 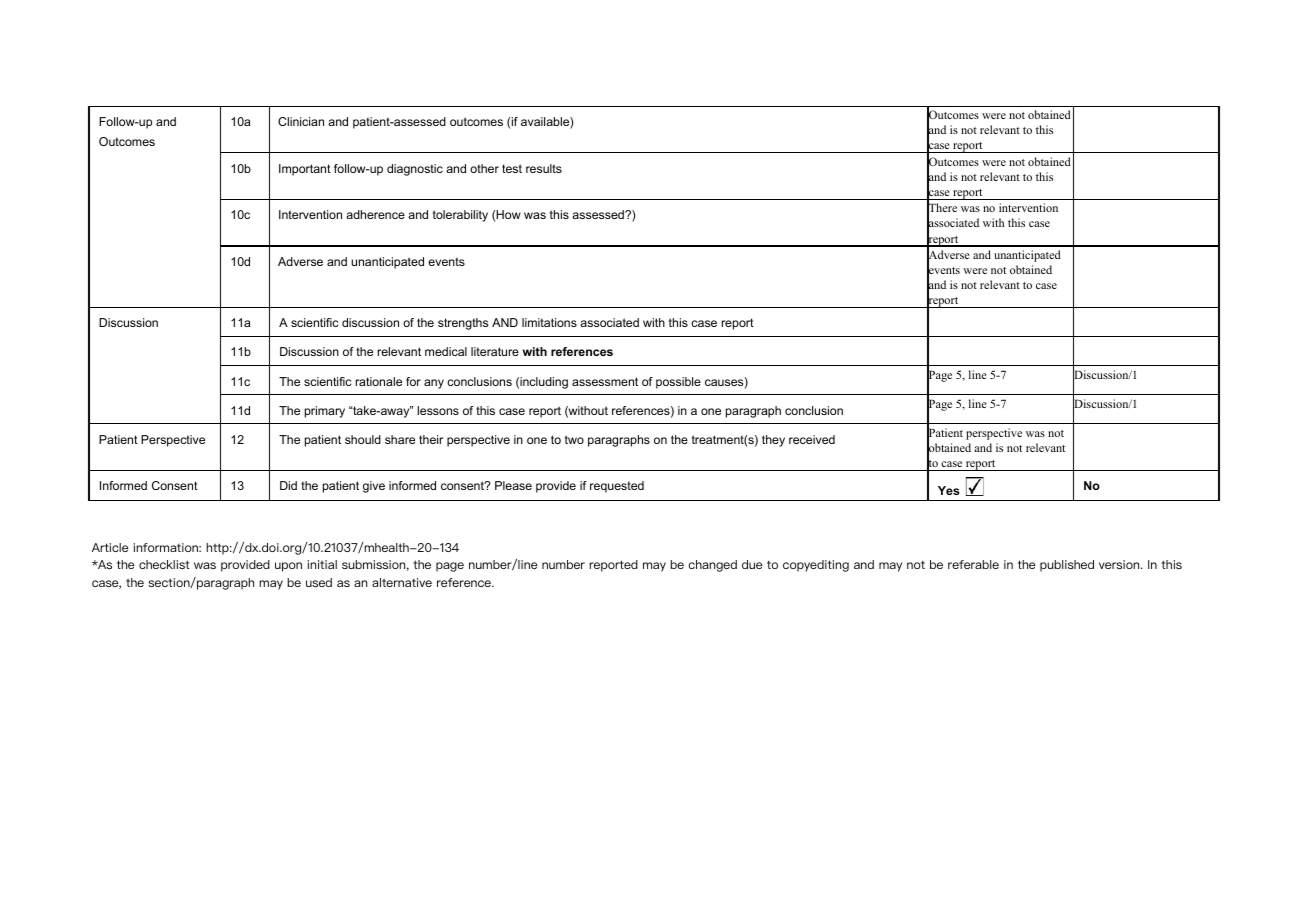 I want to click on possible, so click(x=678, y=383).
